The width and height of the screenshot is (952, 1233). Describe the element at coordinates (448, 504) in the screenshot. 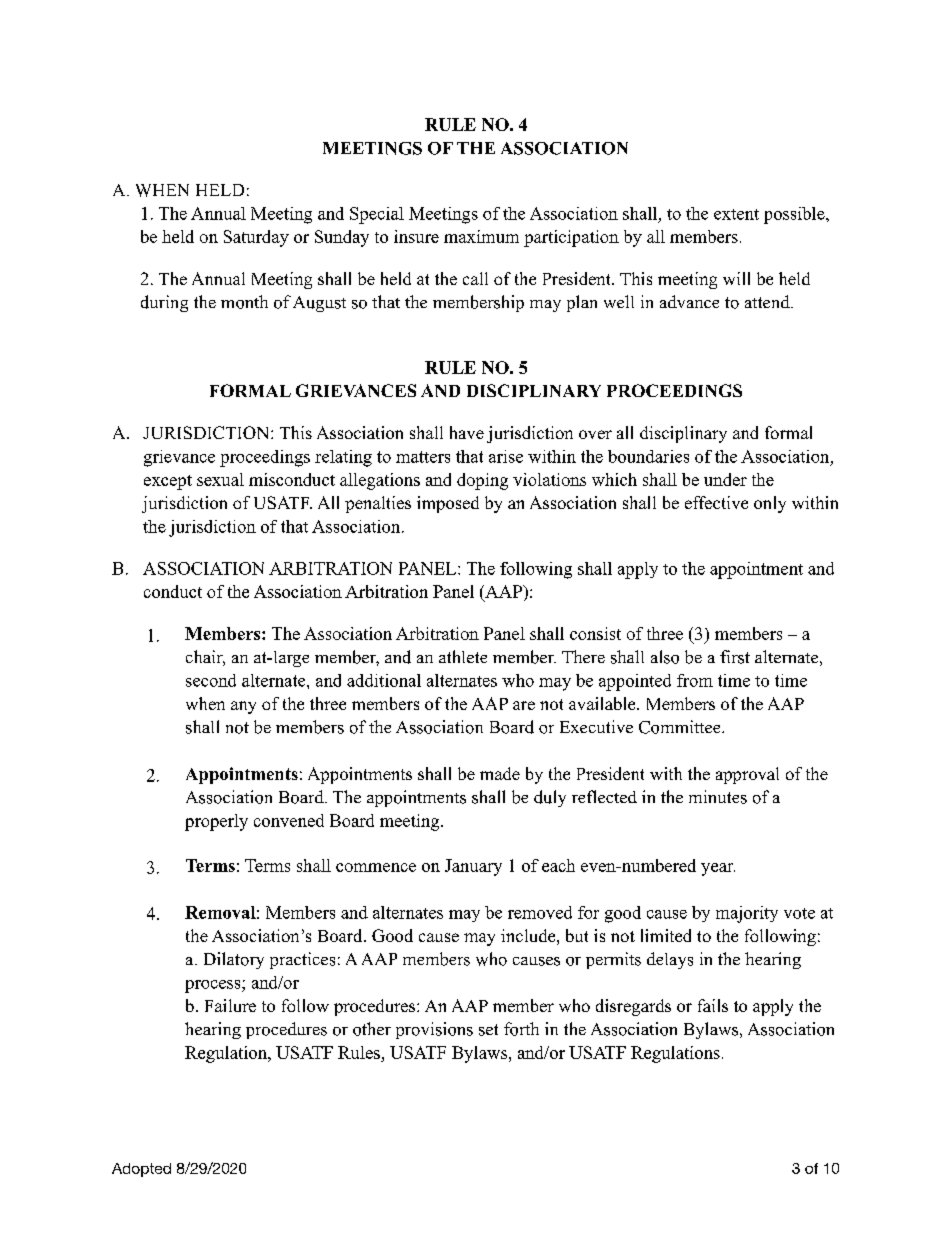

I see `imposed` at that location.
